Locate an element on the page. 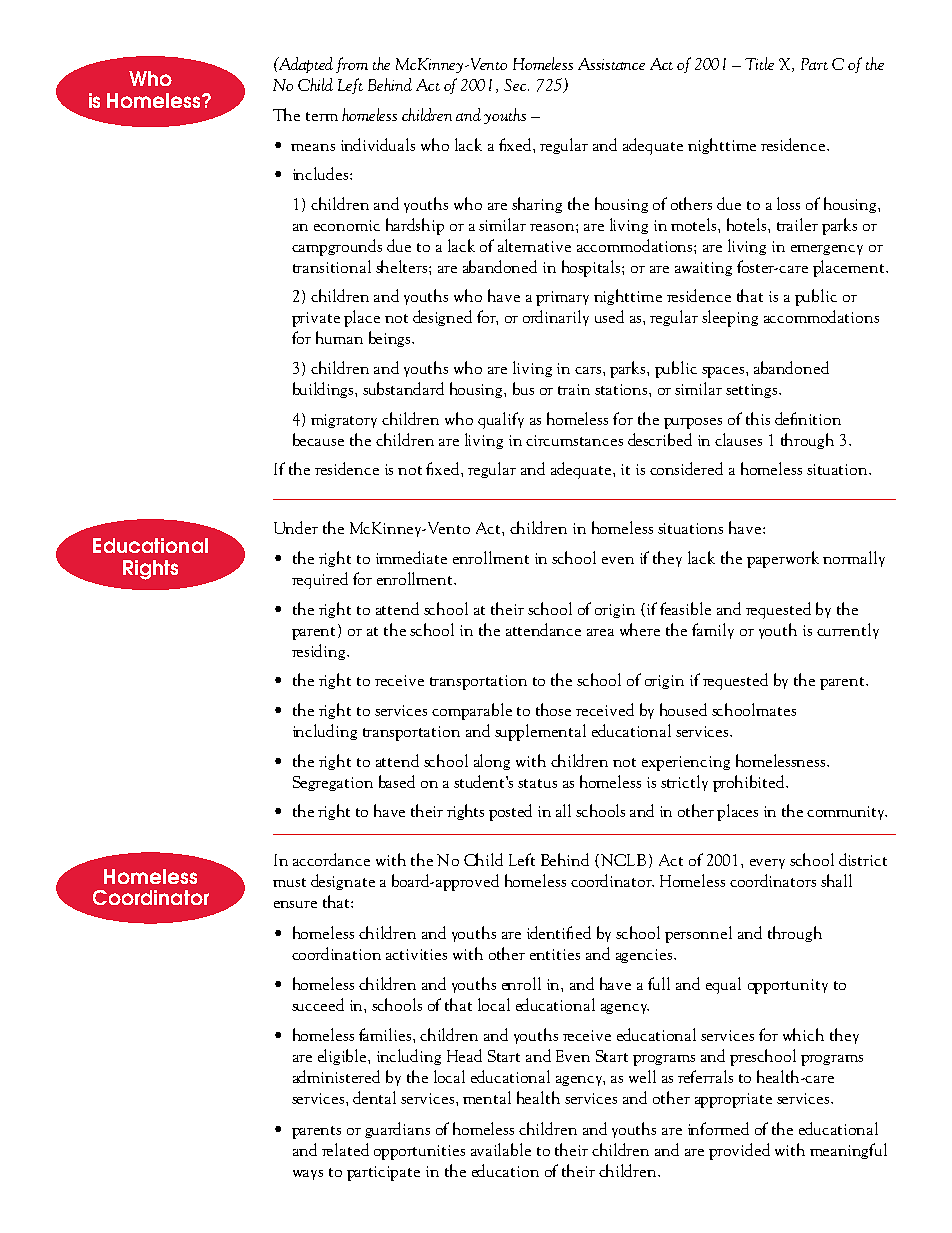  meaningful is located at coordinates (848, 1151).
